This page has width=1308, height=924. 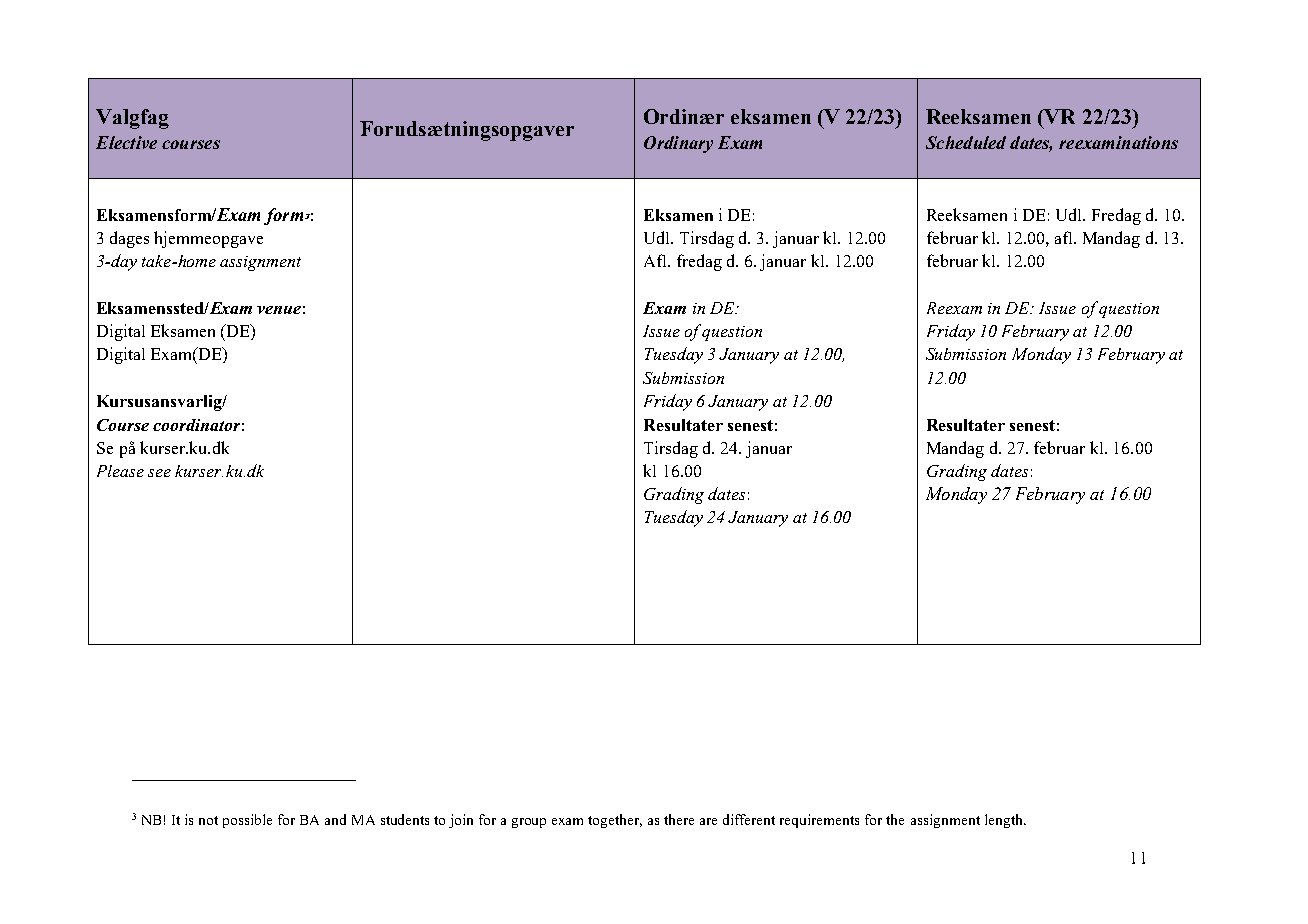 I want to click on there, so click(x=679, y=819).
